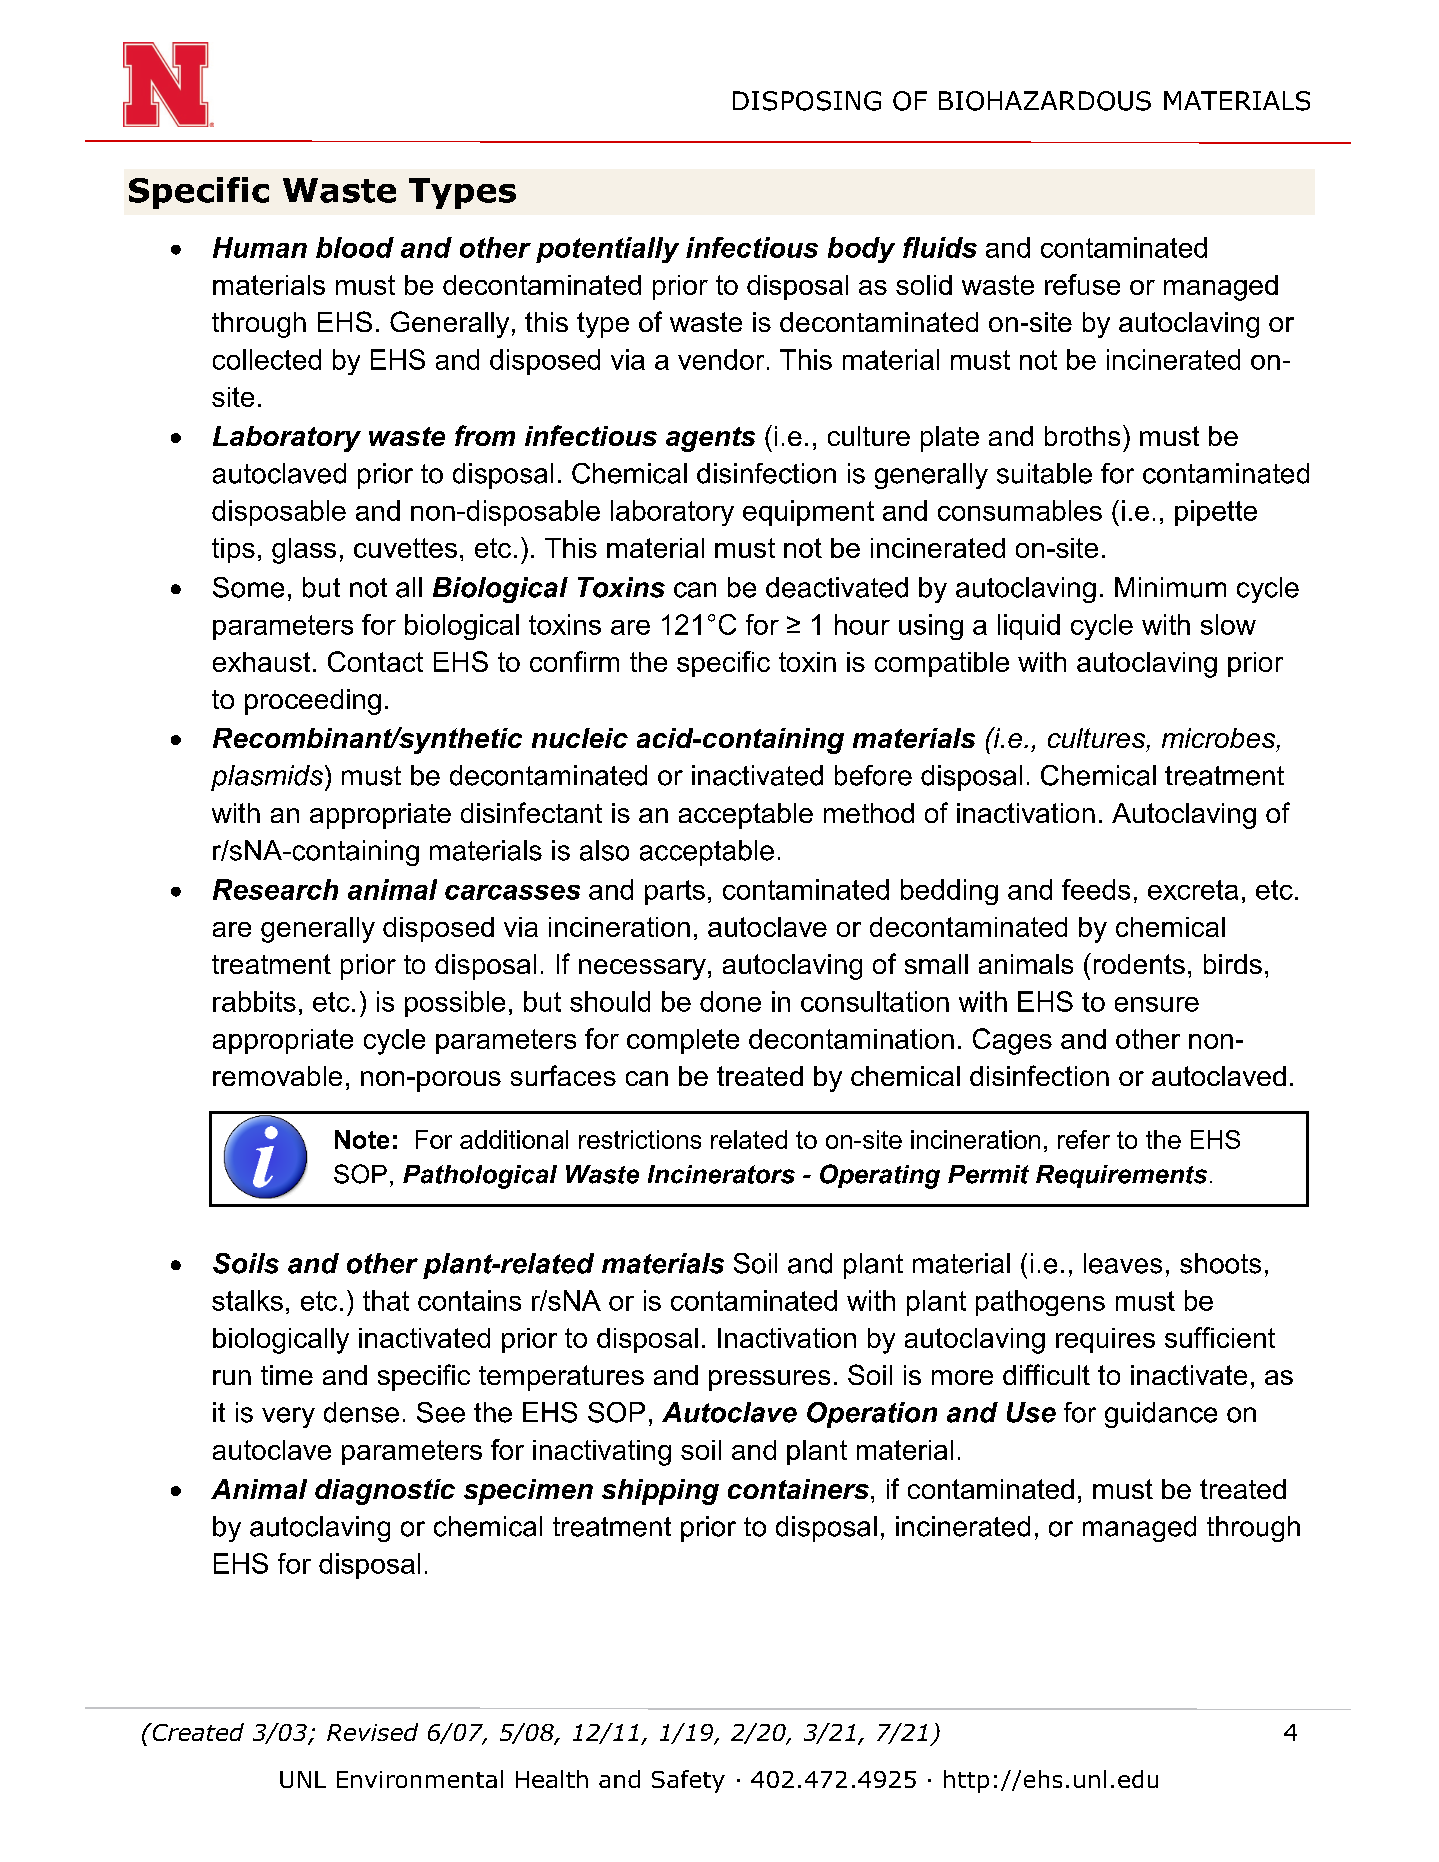 Image resolution: width=1439 pixels, height=1862 pixels. What do you see at coordinates (313, 702) in the document?
I see `proceeding` at bounding box center [313, 702].
